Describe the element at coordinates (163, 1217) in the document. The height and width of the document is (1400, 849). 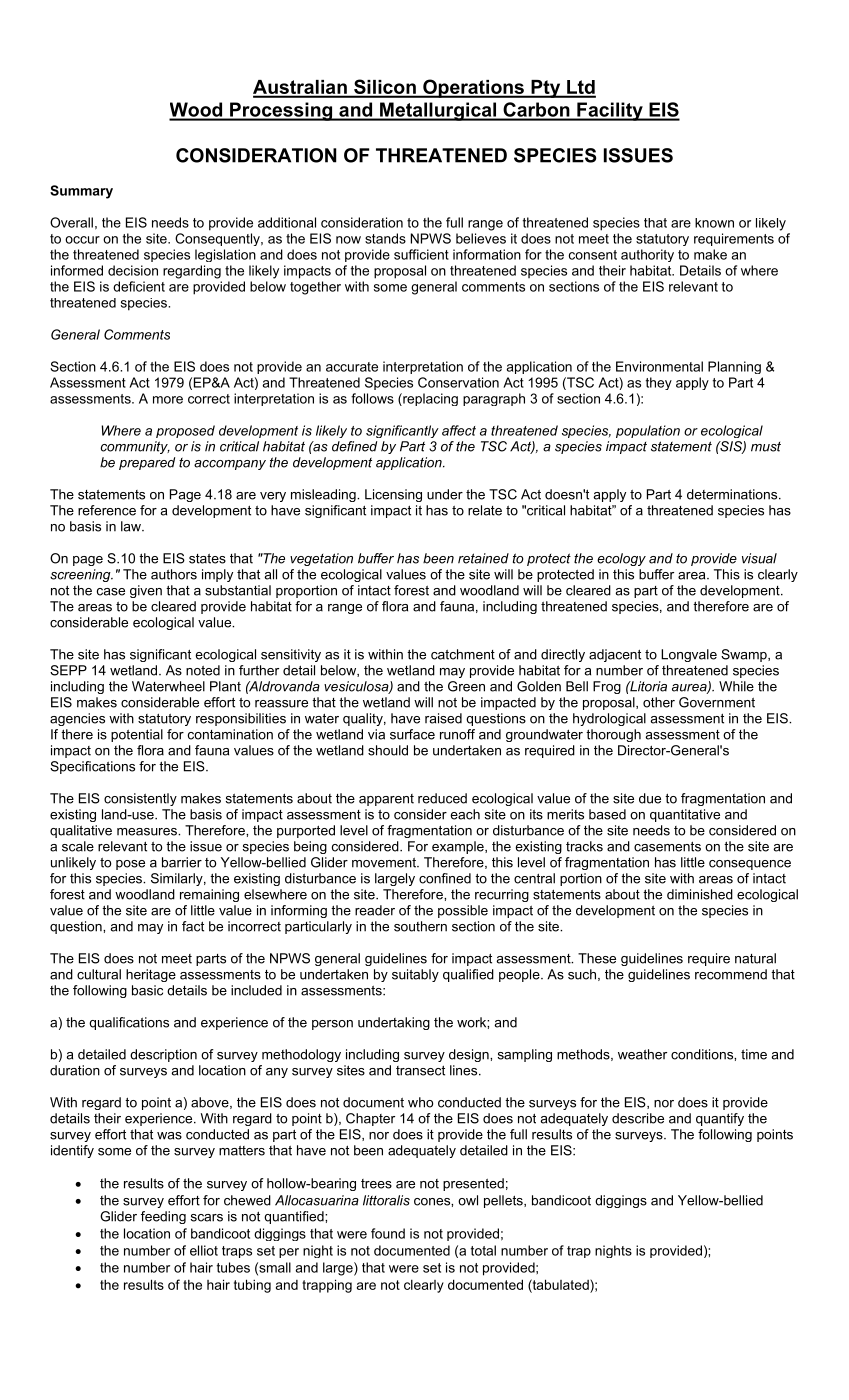
I see `feeding` at that location.
